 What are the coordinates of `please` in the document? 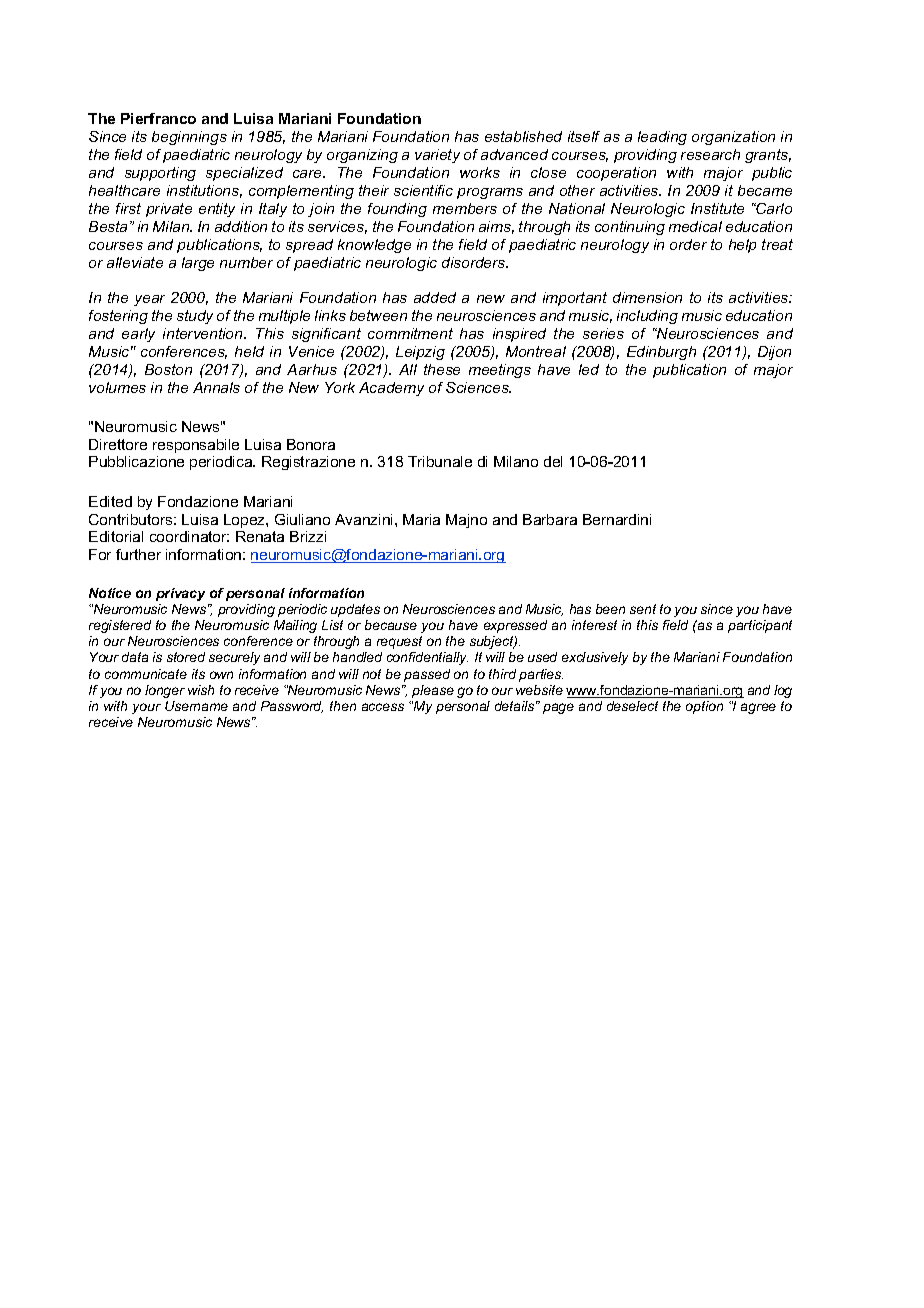 It's located at (433, 691).
